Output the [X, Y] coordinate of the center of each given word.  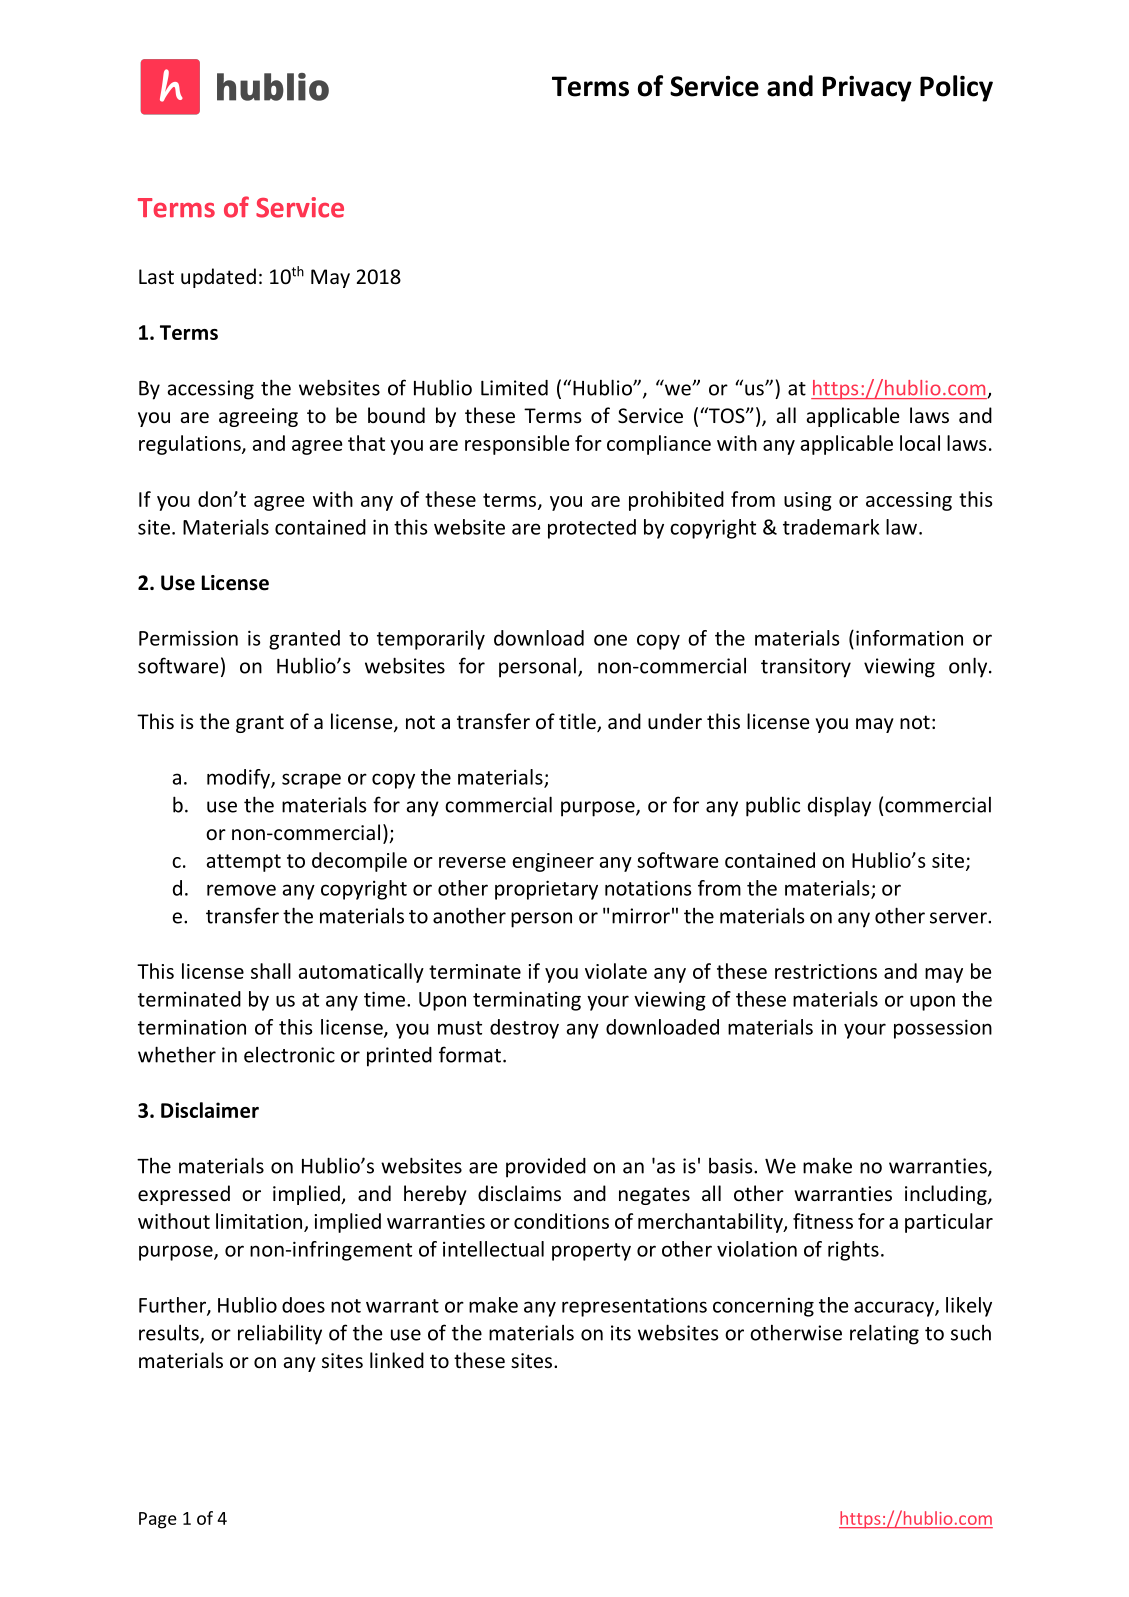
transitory [806, 668]
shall [271, 971]
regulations [191, 445]
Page [158, 1520]
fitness [823, 1221]
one [610, 640]
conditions [561, 1221]
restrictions [826, 971]
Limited [514, 388]
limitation [259, 1221]
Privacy [867, 89]
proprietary [546, 890]
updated [218, 278]
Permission [188, 638]
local [920, 443]
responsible [517, 445]
